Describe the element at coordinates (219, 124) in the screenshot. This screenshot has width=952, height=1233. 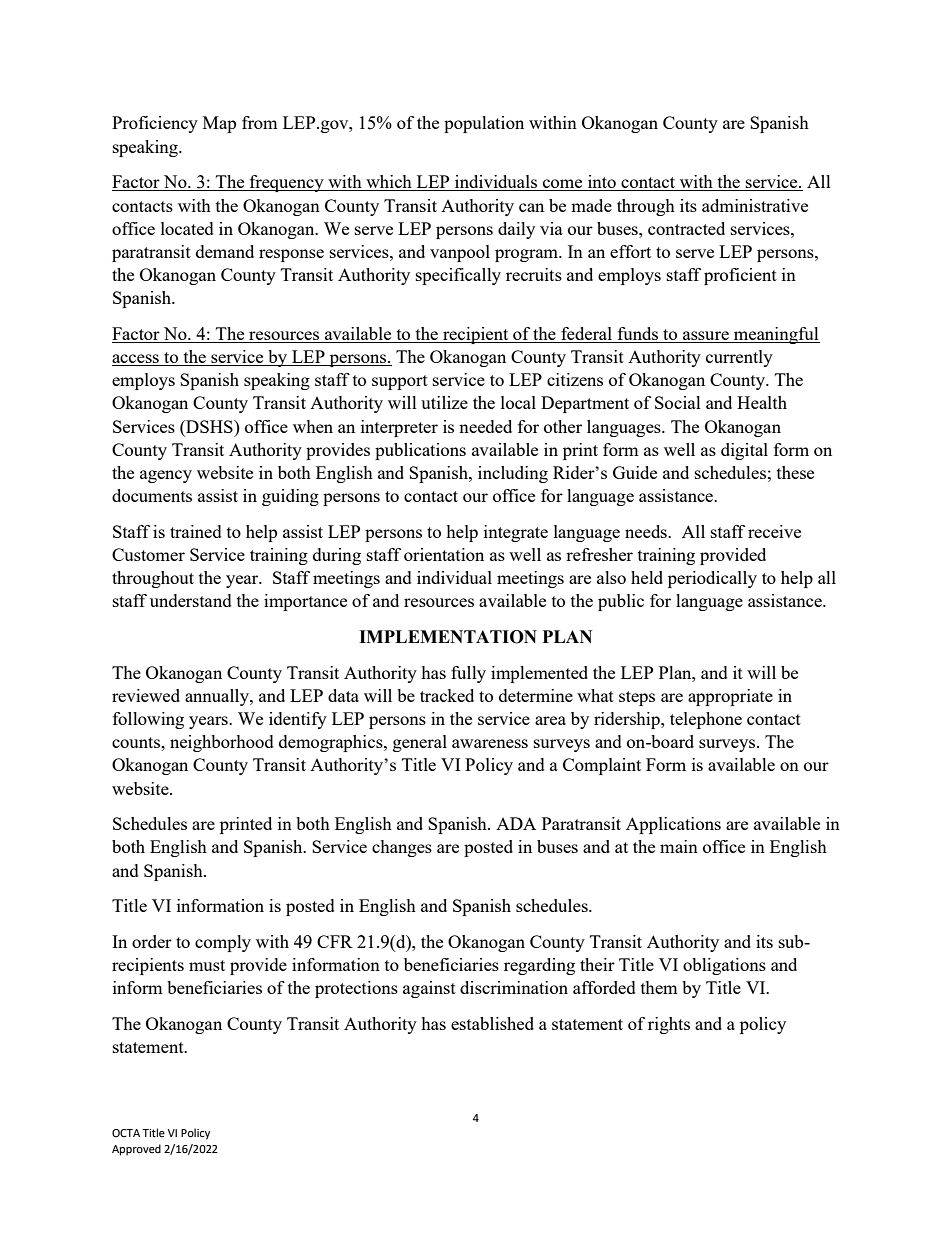
I see `Map` at that location.
